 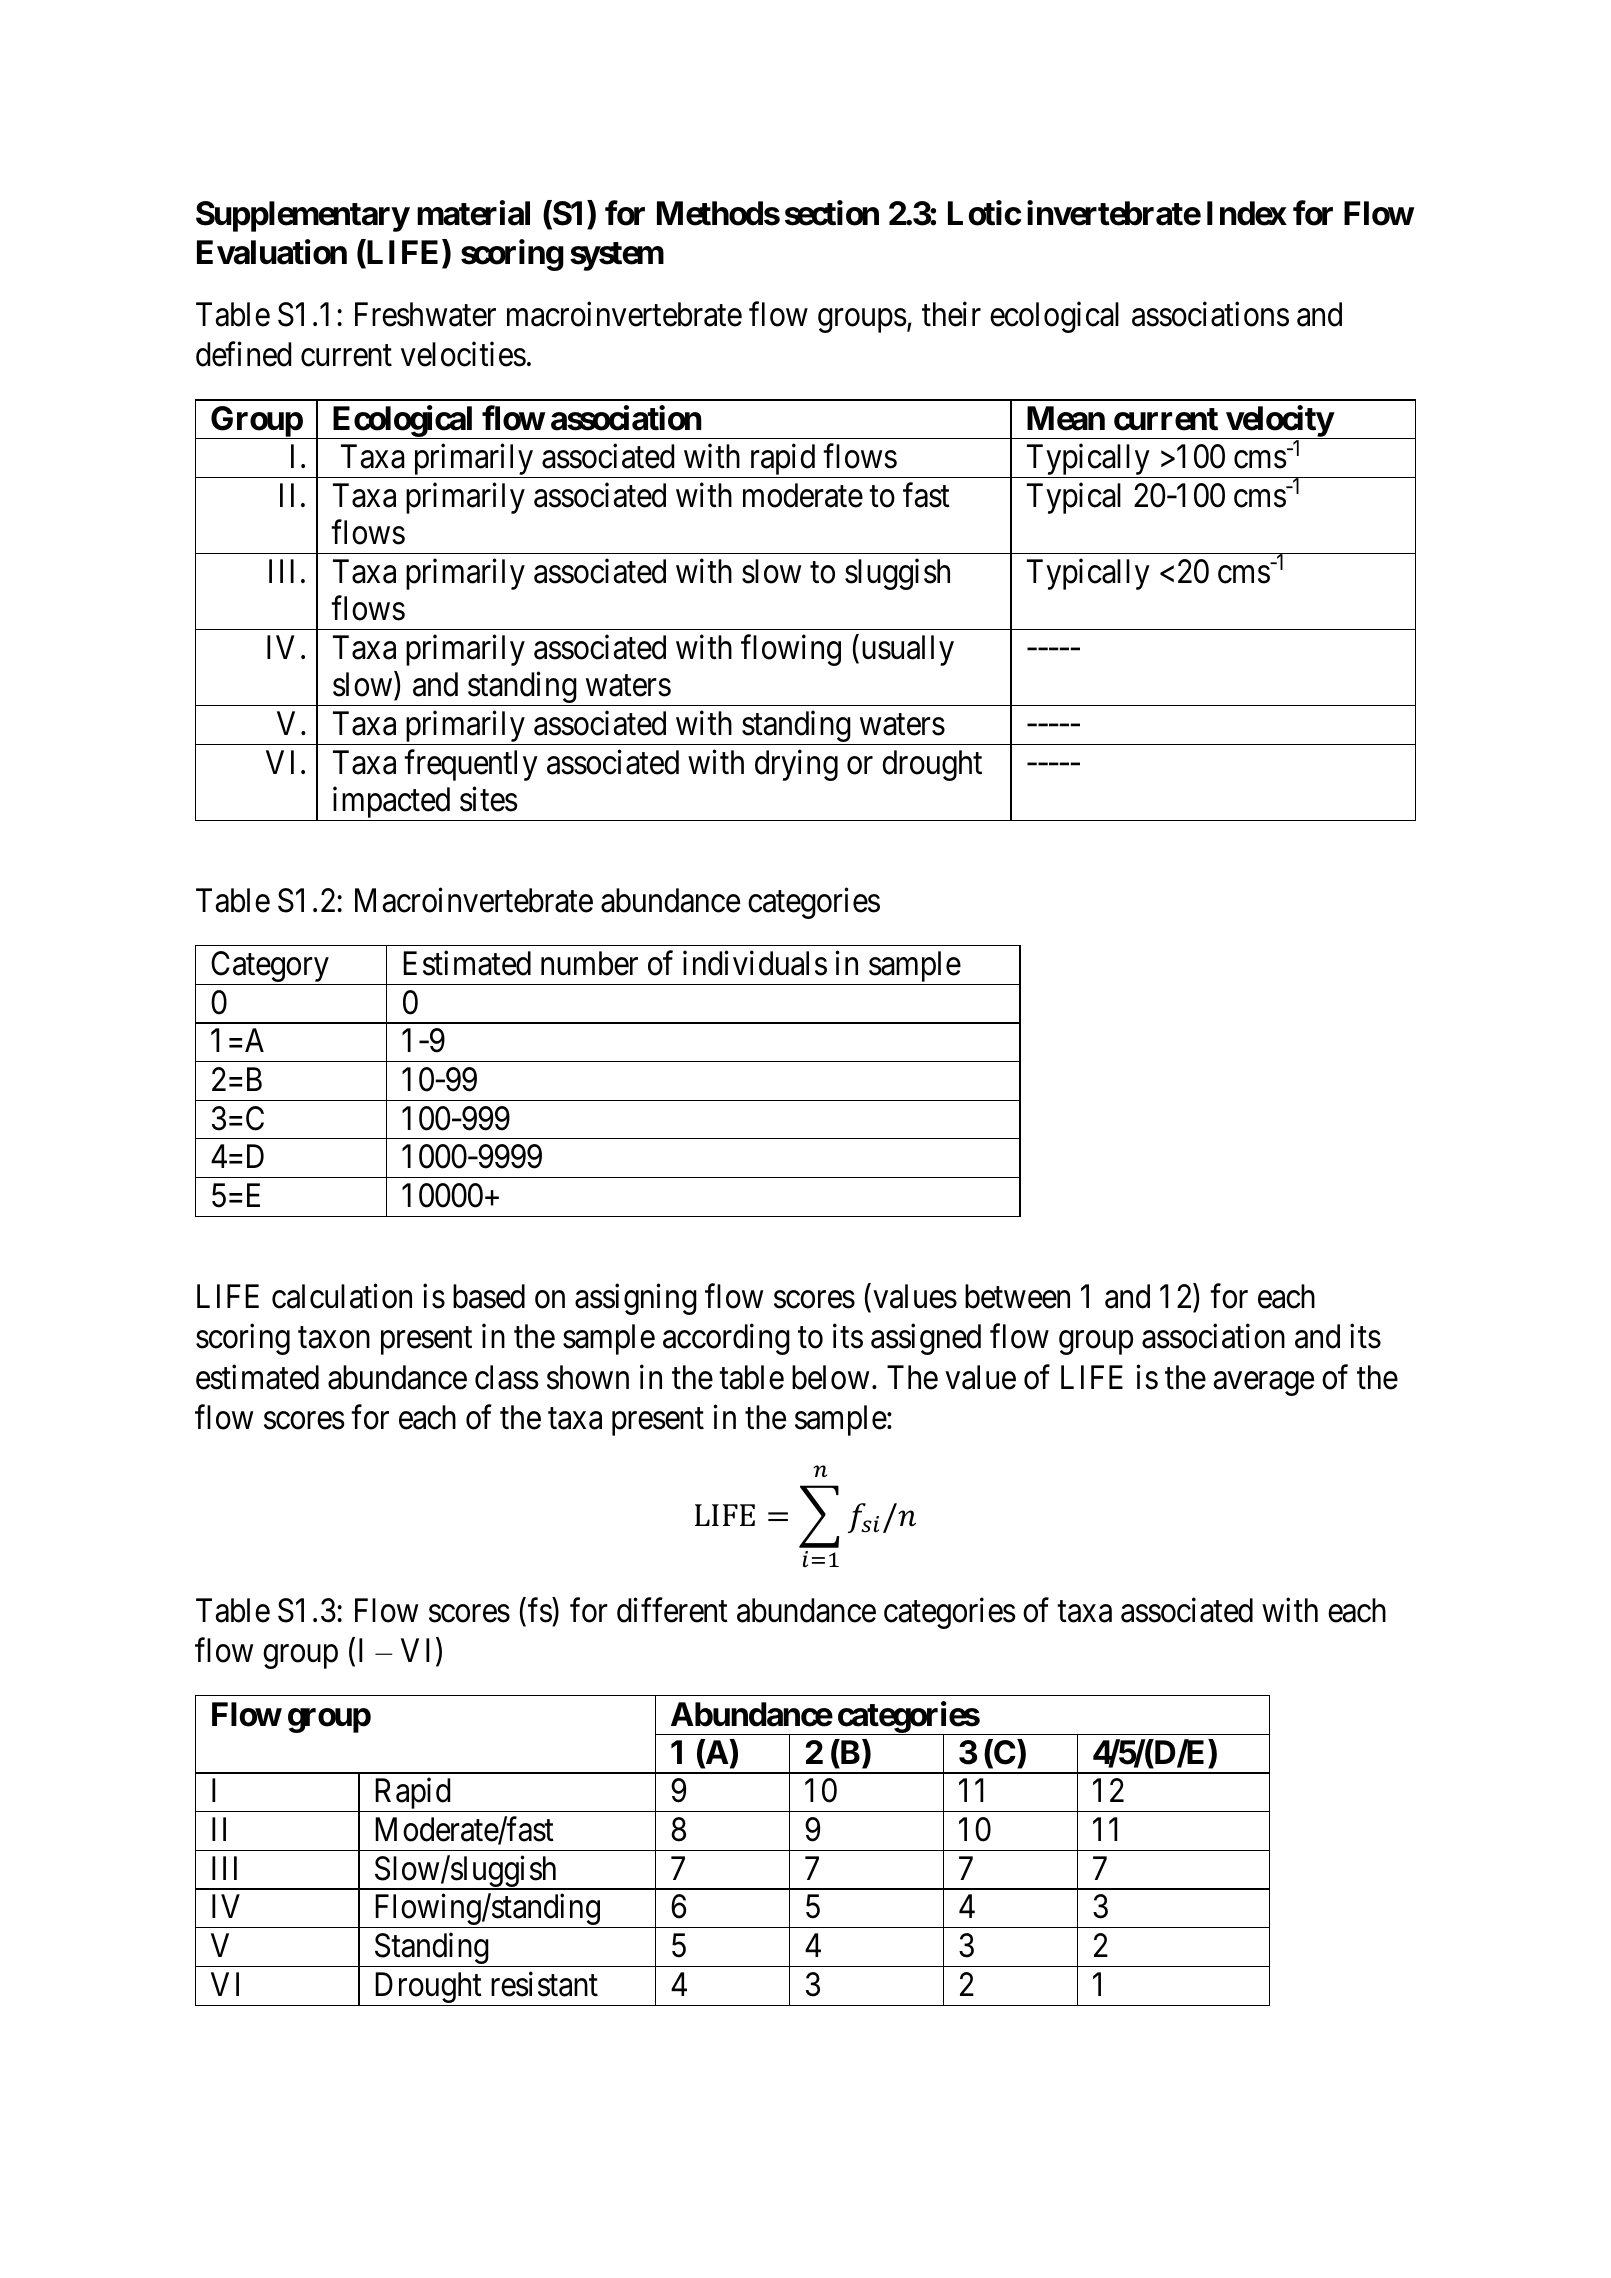 I want to click on between, so click(x=1017, y=1296).
